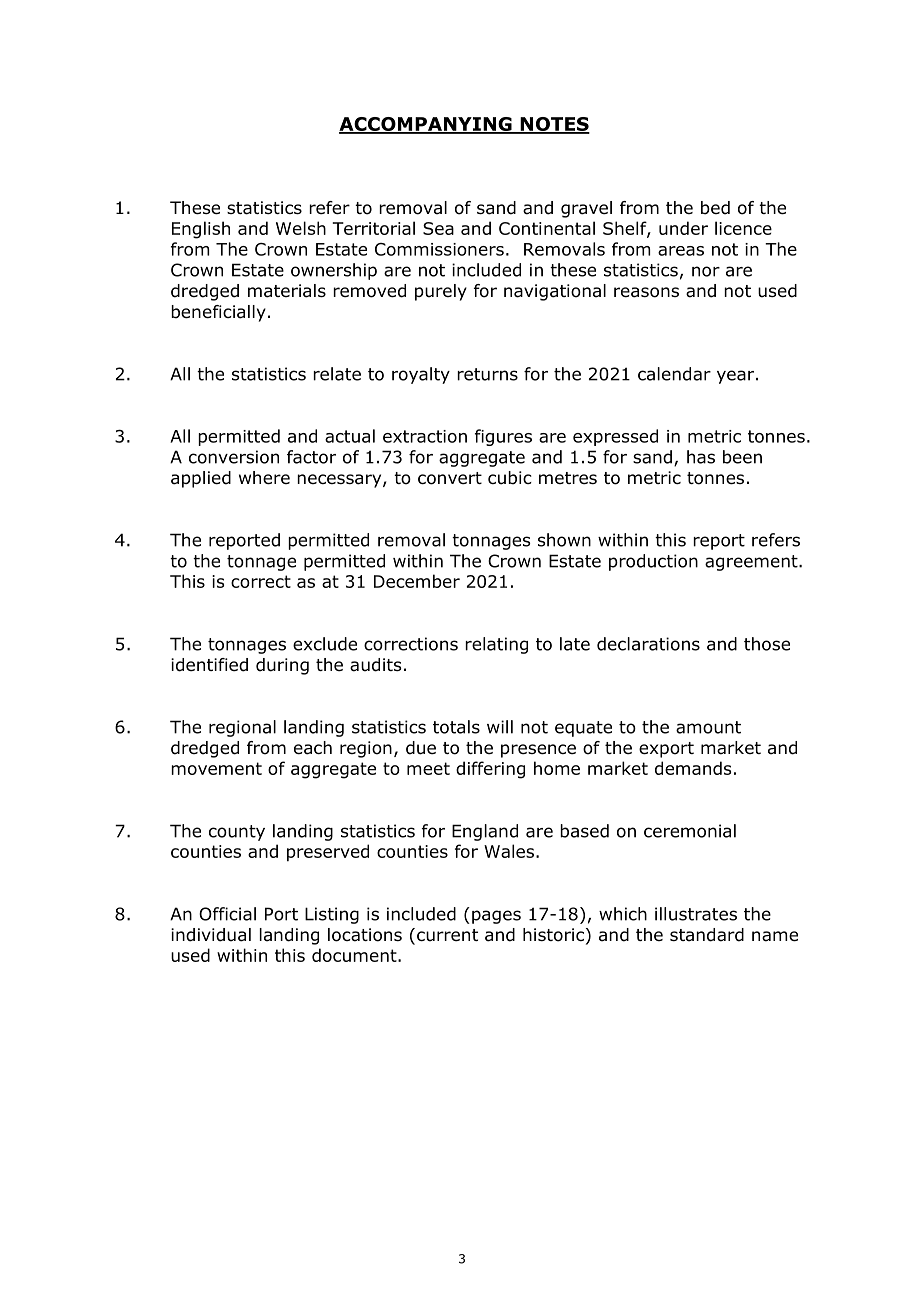 Image resolution: width=924 pixels, height=1308 pixels. Describe the element at coordinates (496, 645) in the screenshot. I see `relating` at that location.
